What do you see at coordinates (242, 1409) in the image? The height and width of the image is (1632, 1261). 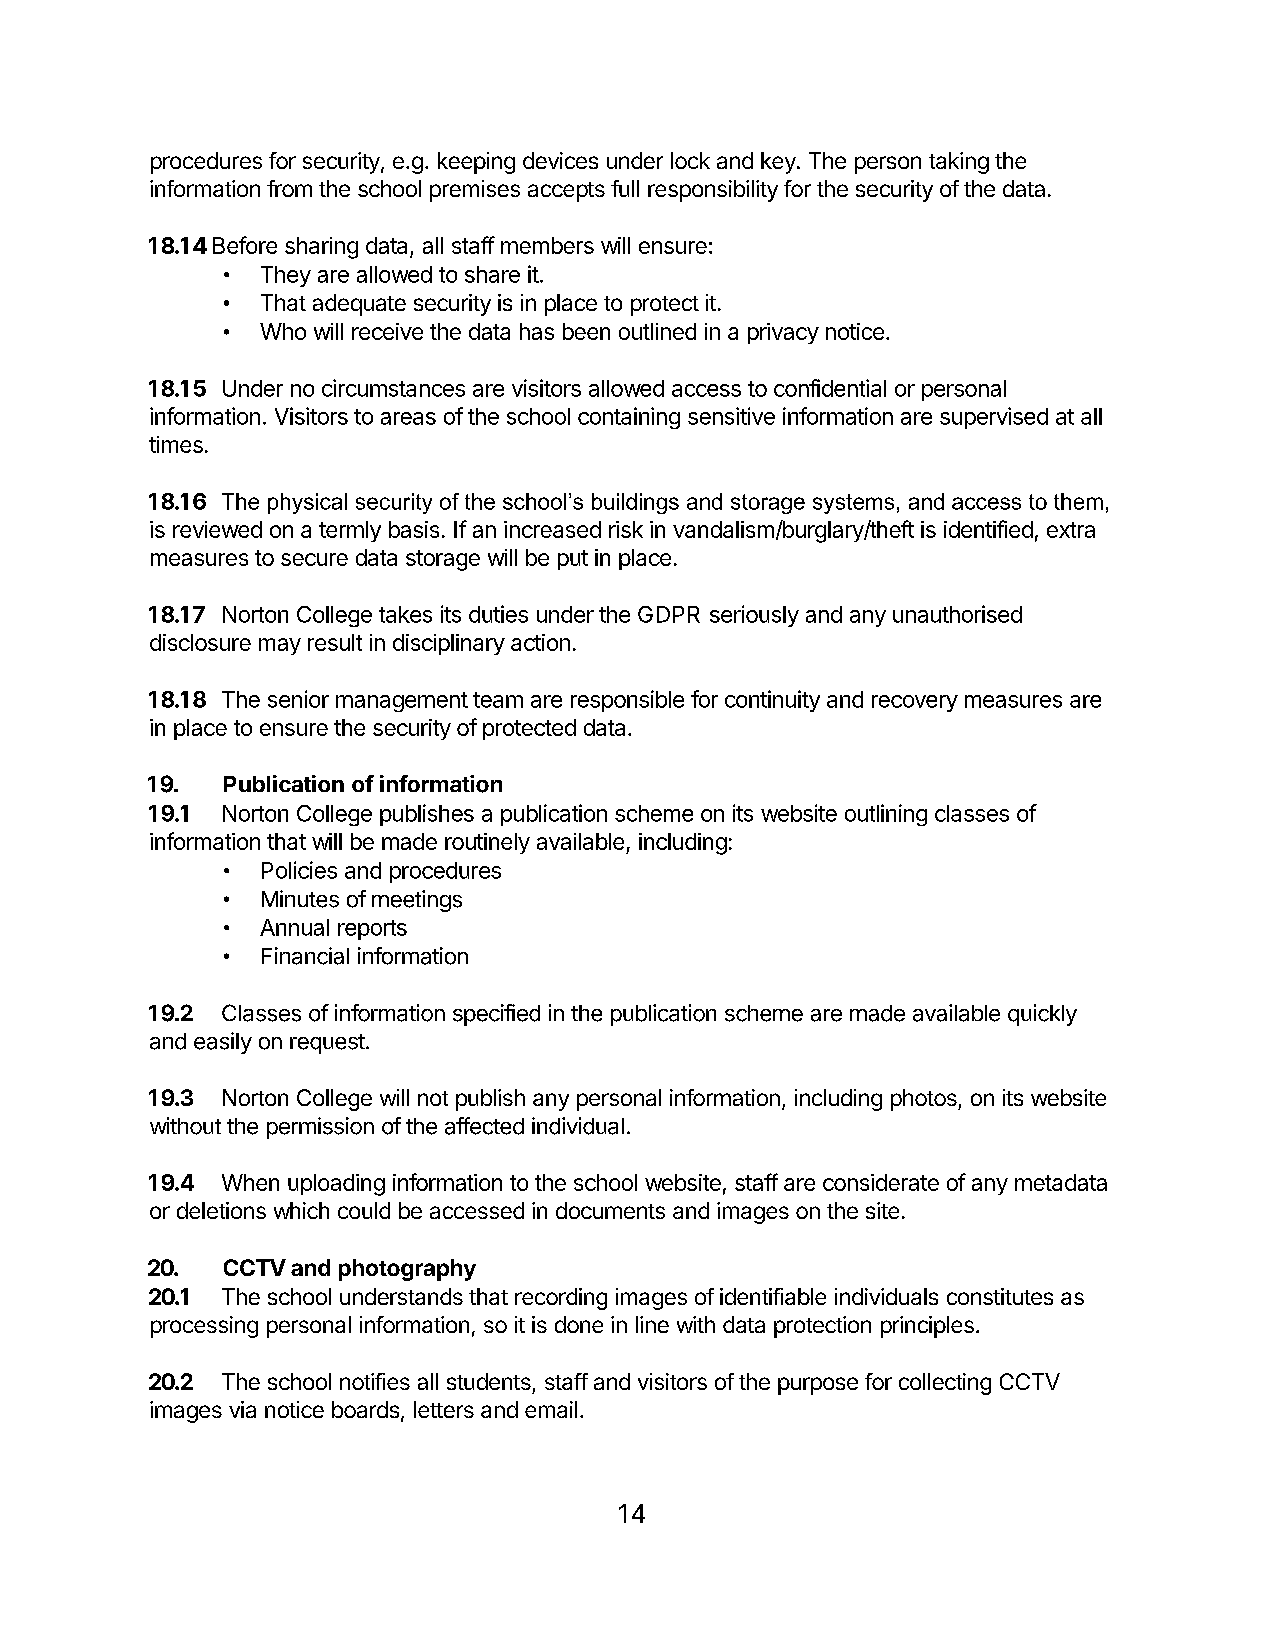 I see `via` at bounding box center [242, 1409].
